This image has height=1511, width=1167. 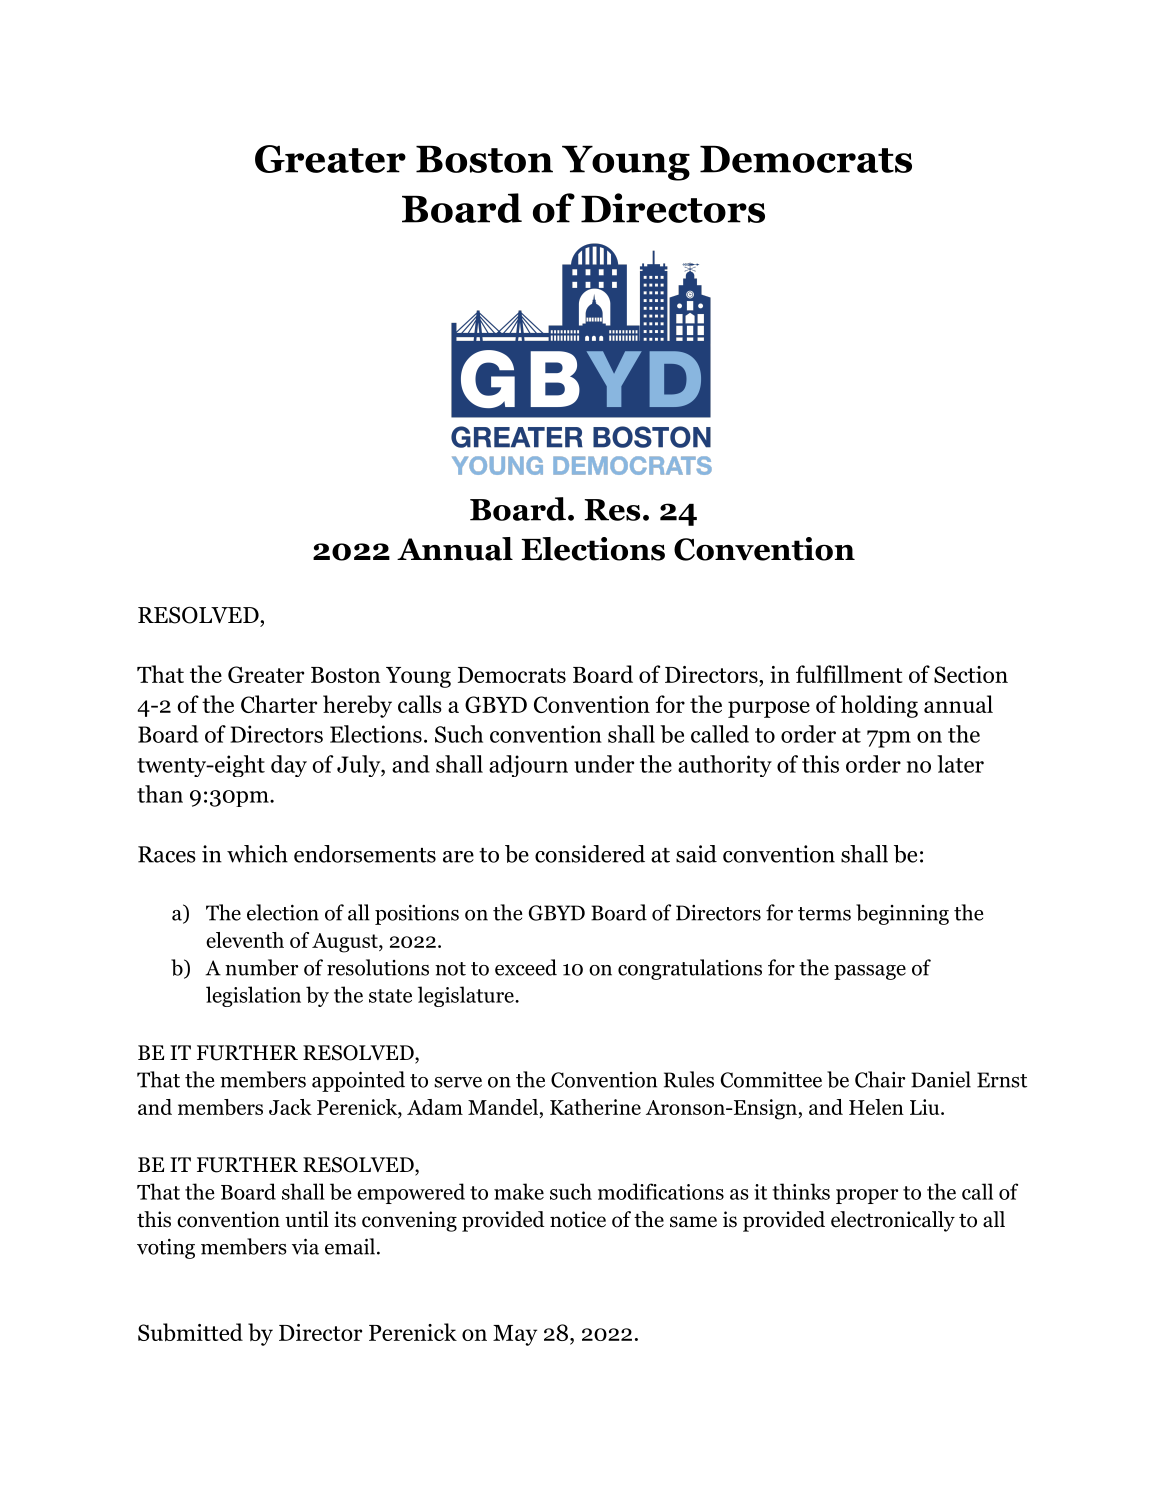 I want to click on exceed, so click(x=526, y=967).
